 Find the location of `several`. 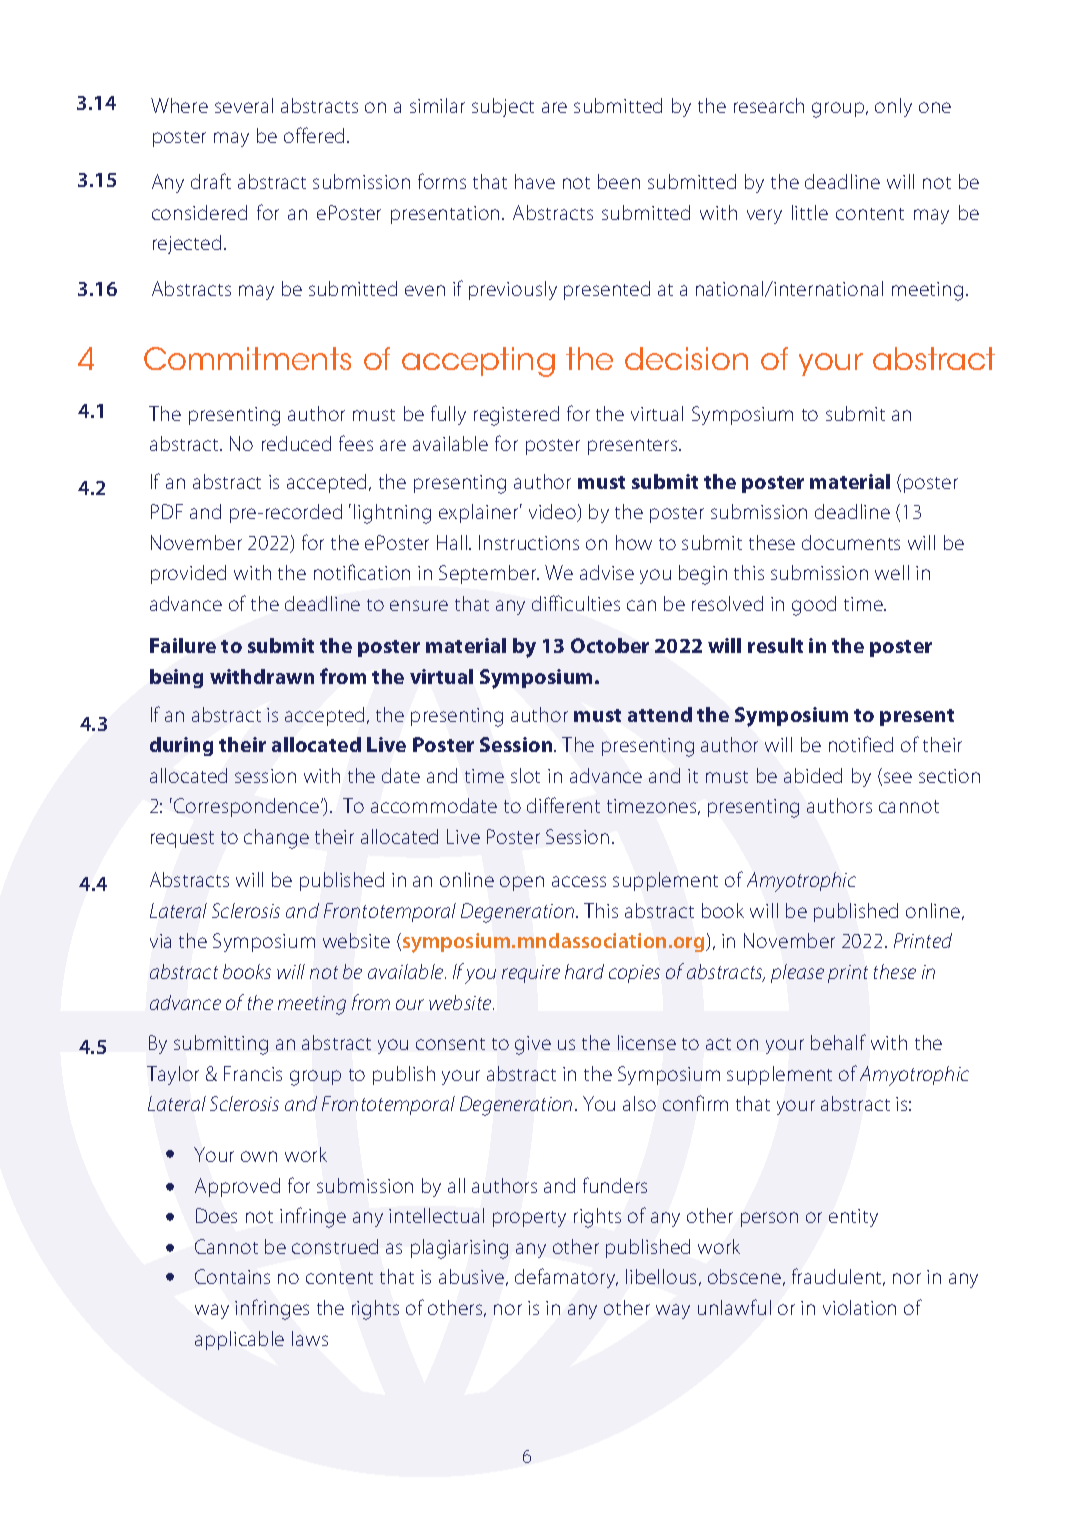

several is located at coordinates (244, 105).
